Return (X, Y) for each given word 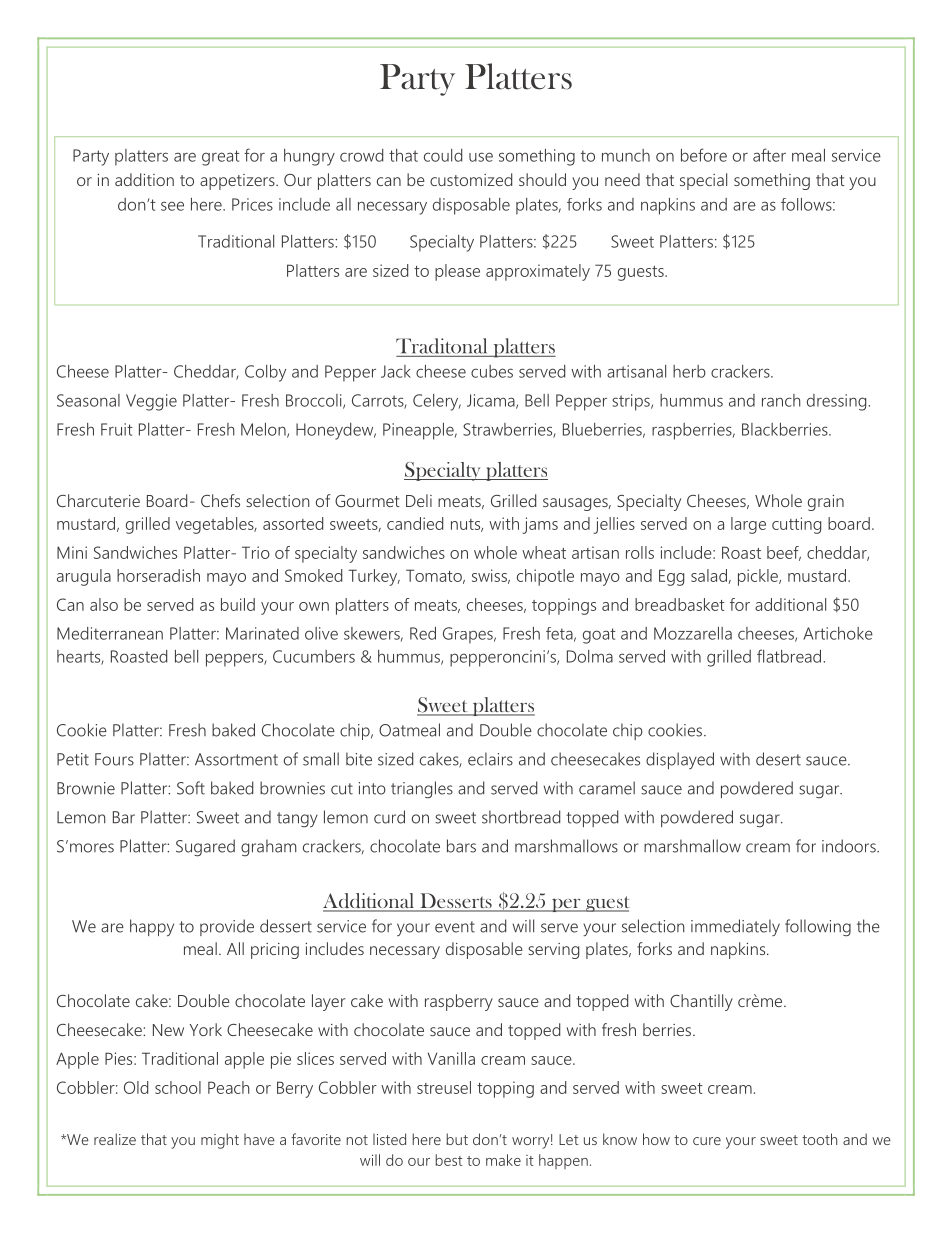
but (457, 1139)
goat (599, 636)
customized (471, 179)
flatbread (789, 656)
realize (115, 1139)
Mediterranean (110, 633)
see (172, 206)
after (769, 155)
